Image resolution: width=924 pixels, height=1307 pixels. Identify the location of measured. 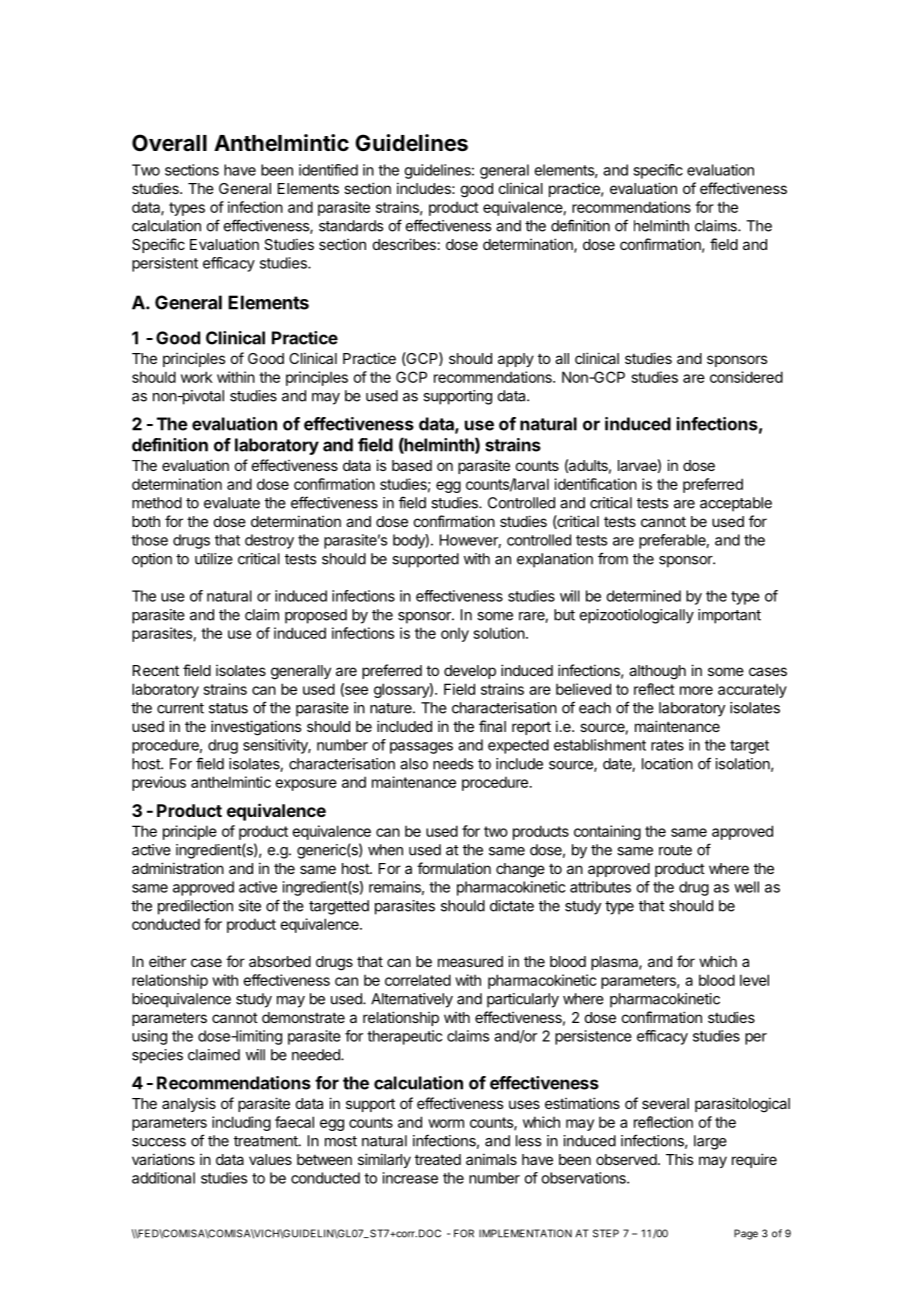
(470, 961).
